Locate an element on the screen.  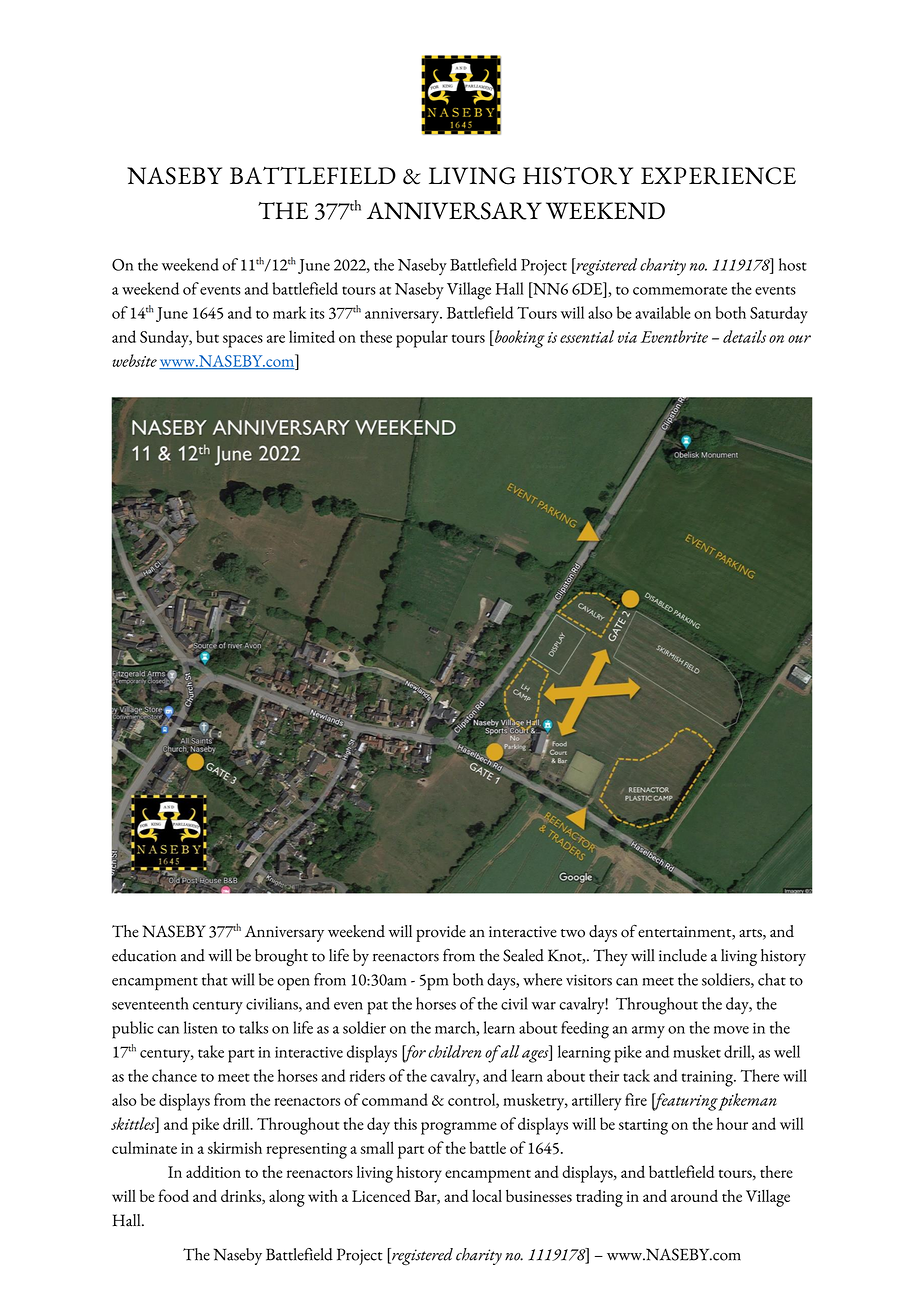
education is located at coordinates (144, 955).
